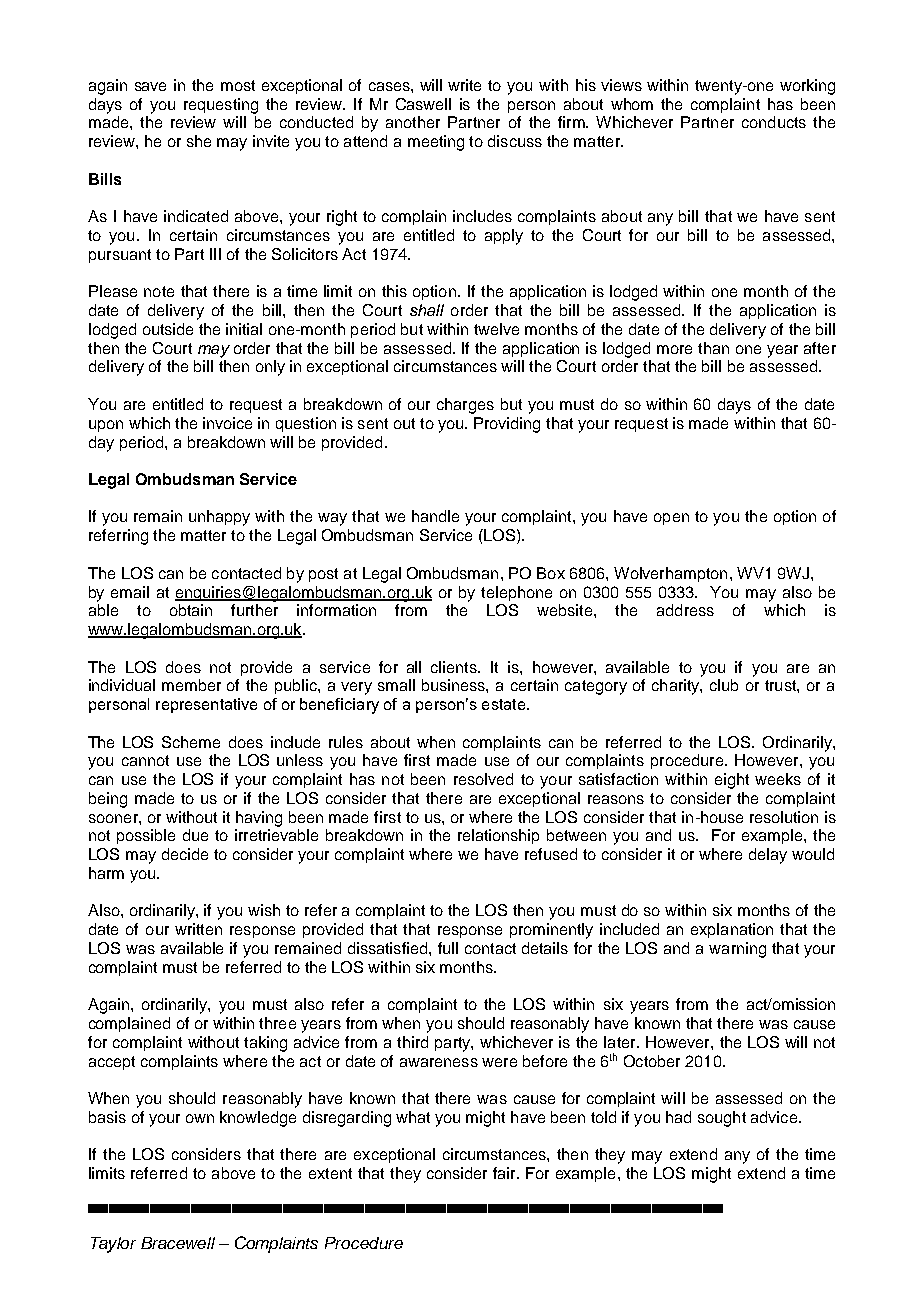 Image resolution: width=924 pixels, height=1308 pixels. Describe the element at coordinates (685, 610) in the page. I see `address` at that location.
